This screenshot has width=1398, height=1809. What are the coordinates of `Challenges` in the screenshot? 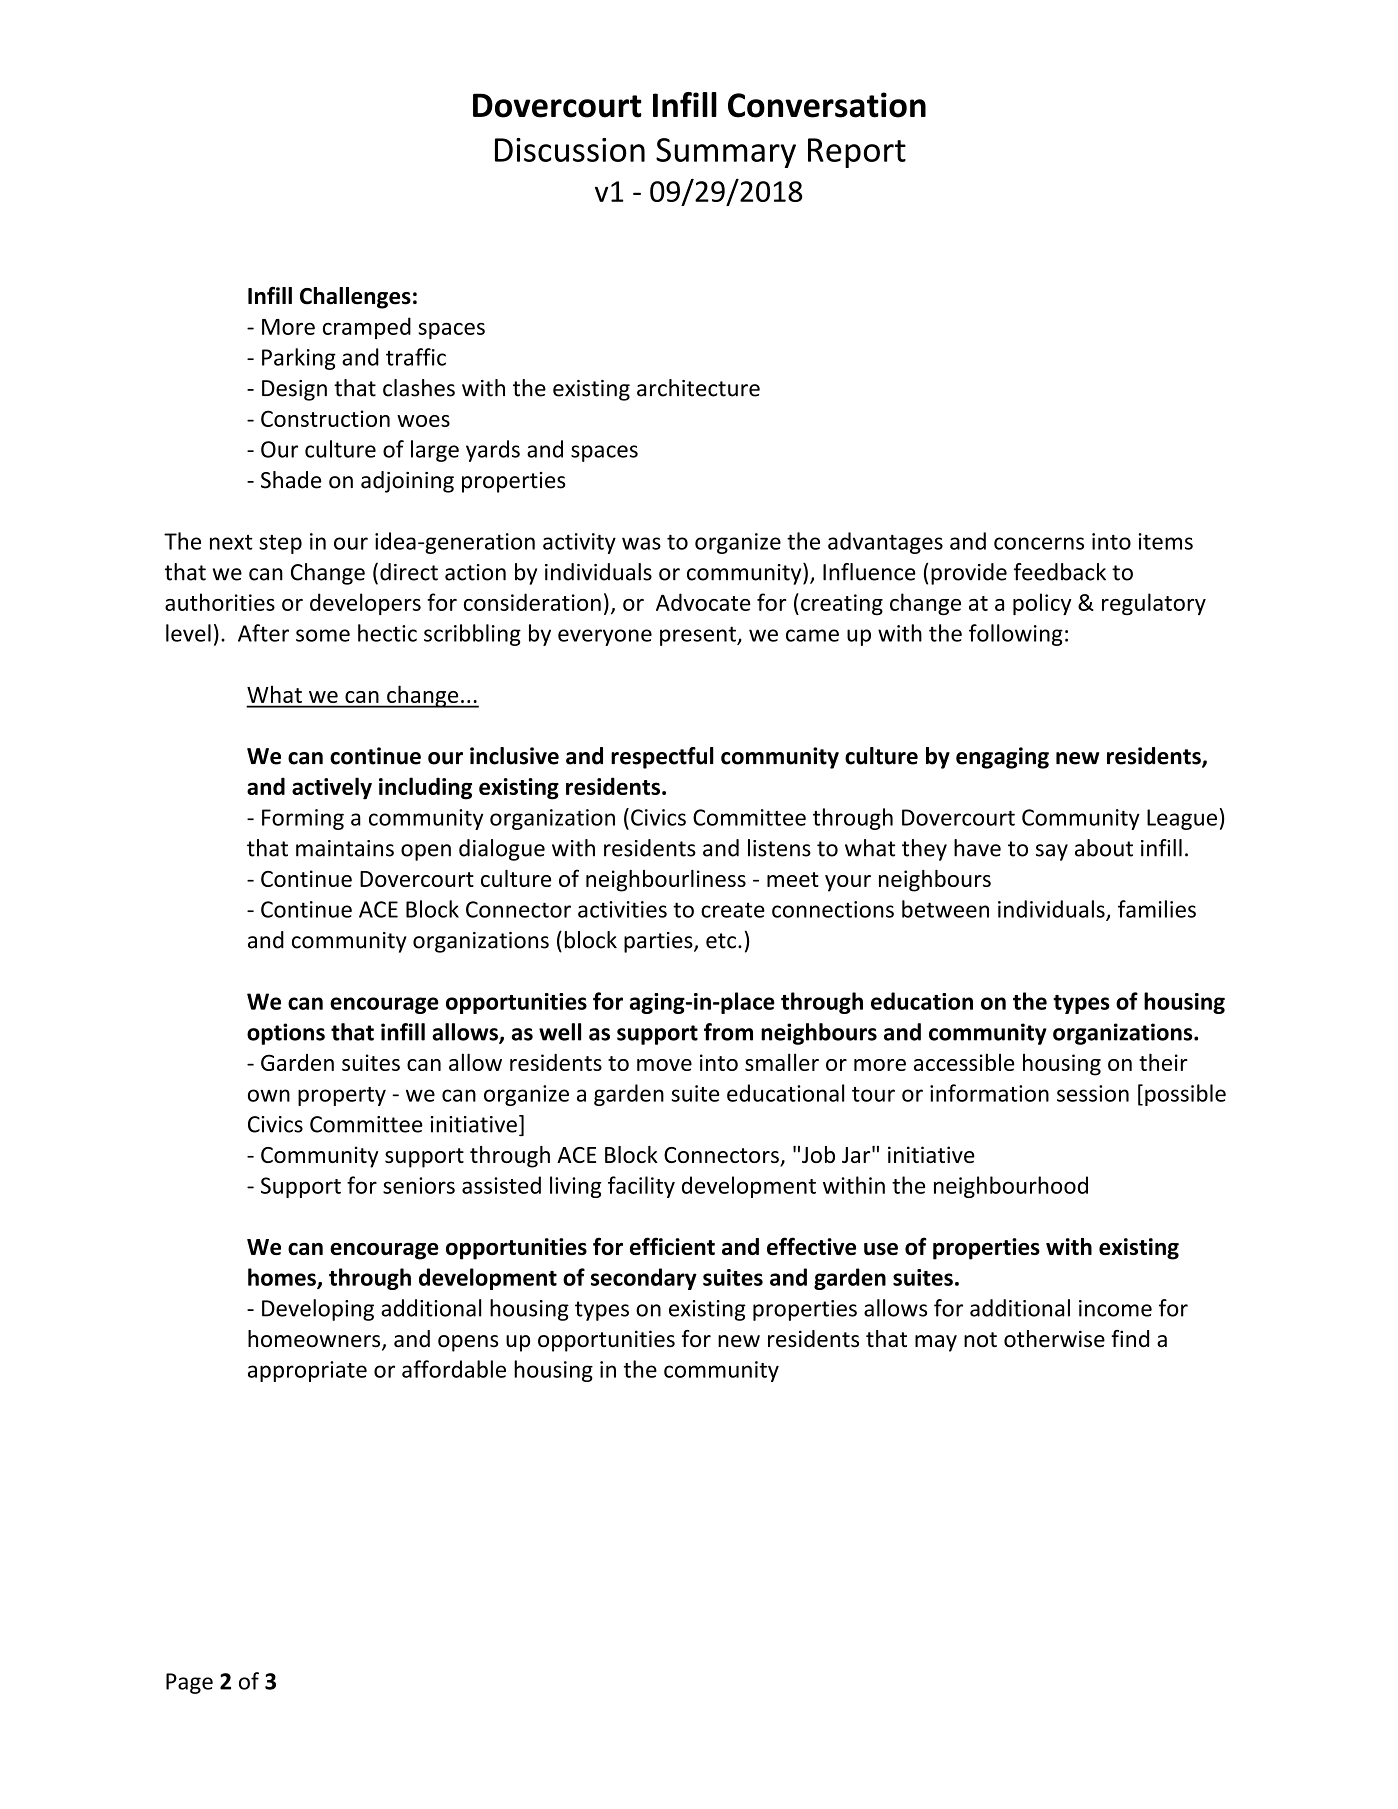 It's located at (355, 298).
